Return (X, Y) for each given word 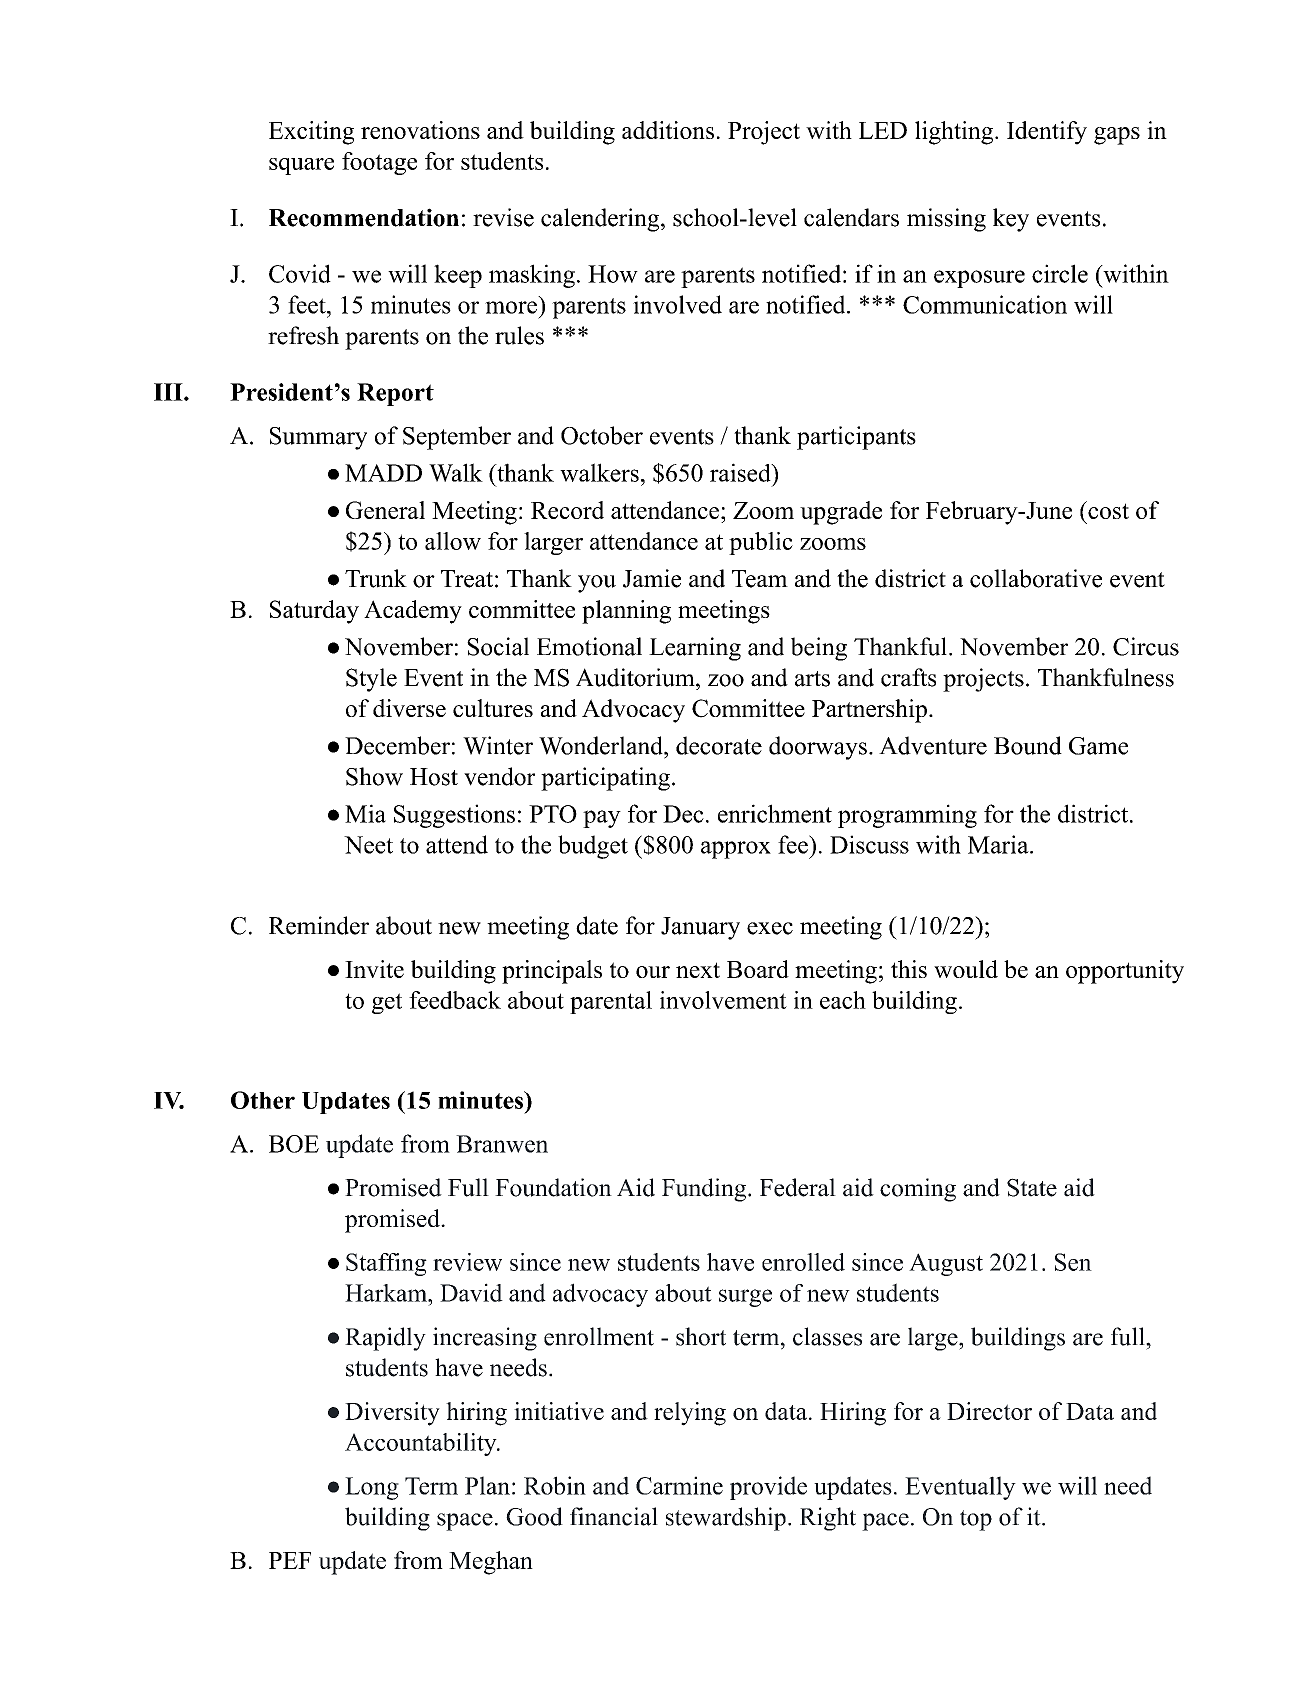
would (966, 969)
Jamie (652, 578)
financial (614, 1516)
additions (668, 130)
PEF (290, 1560)
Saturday (314, 612)
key (1011, 220)
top (976, 1520)
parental (611, 1002)
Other (263, 1100)
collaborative (1036, 578)
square (301, 166)
